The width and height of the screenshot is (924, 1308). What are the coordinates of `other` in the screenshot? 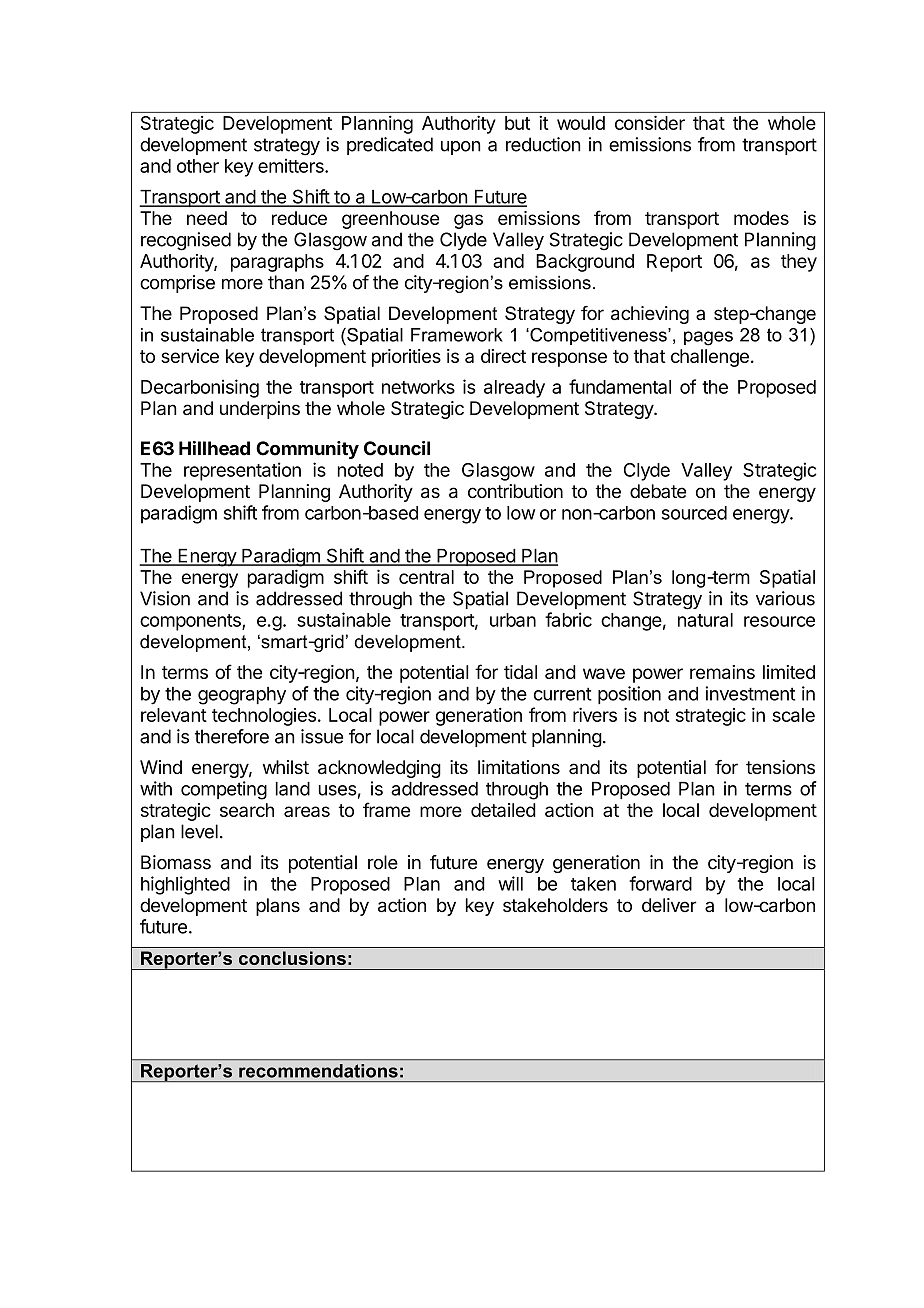 It's located at (198, 166).
